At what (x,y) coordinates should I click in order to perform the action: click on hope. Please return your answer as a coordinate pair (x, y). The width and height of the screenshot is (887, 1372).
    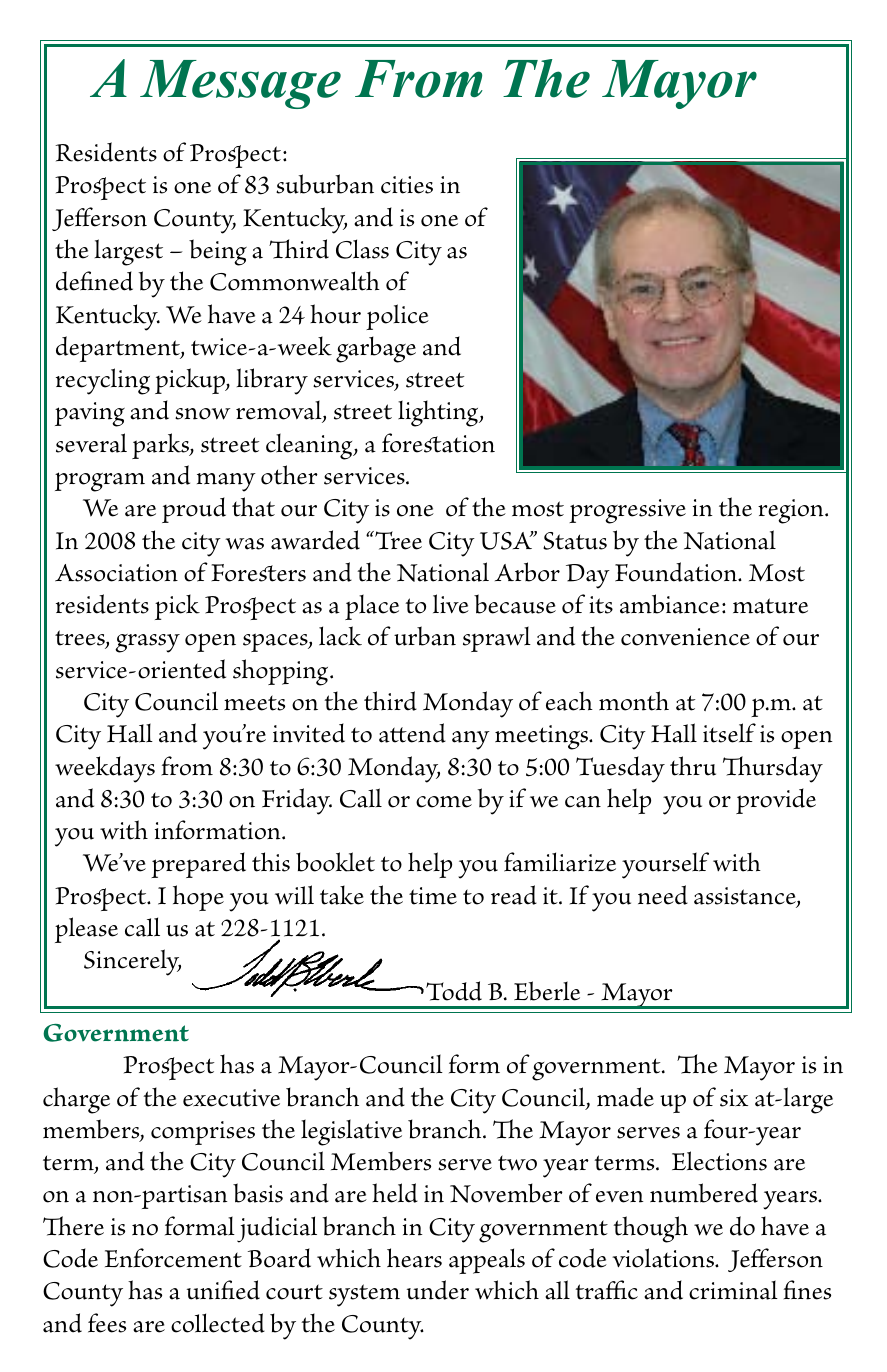
    Looking at the image, I should click on (198, 898).
